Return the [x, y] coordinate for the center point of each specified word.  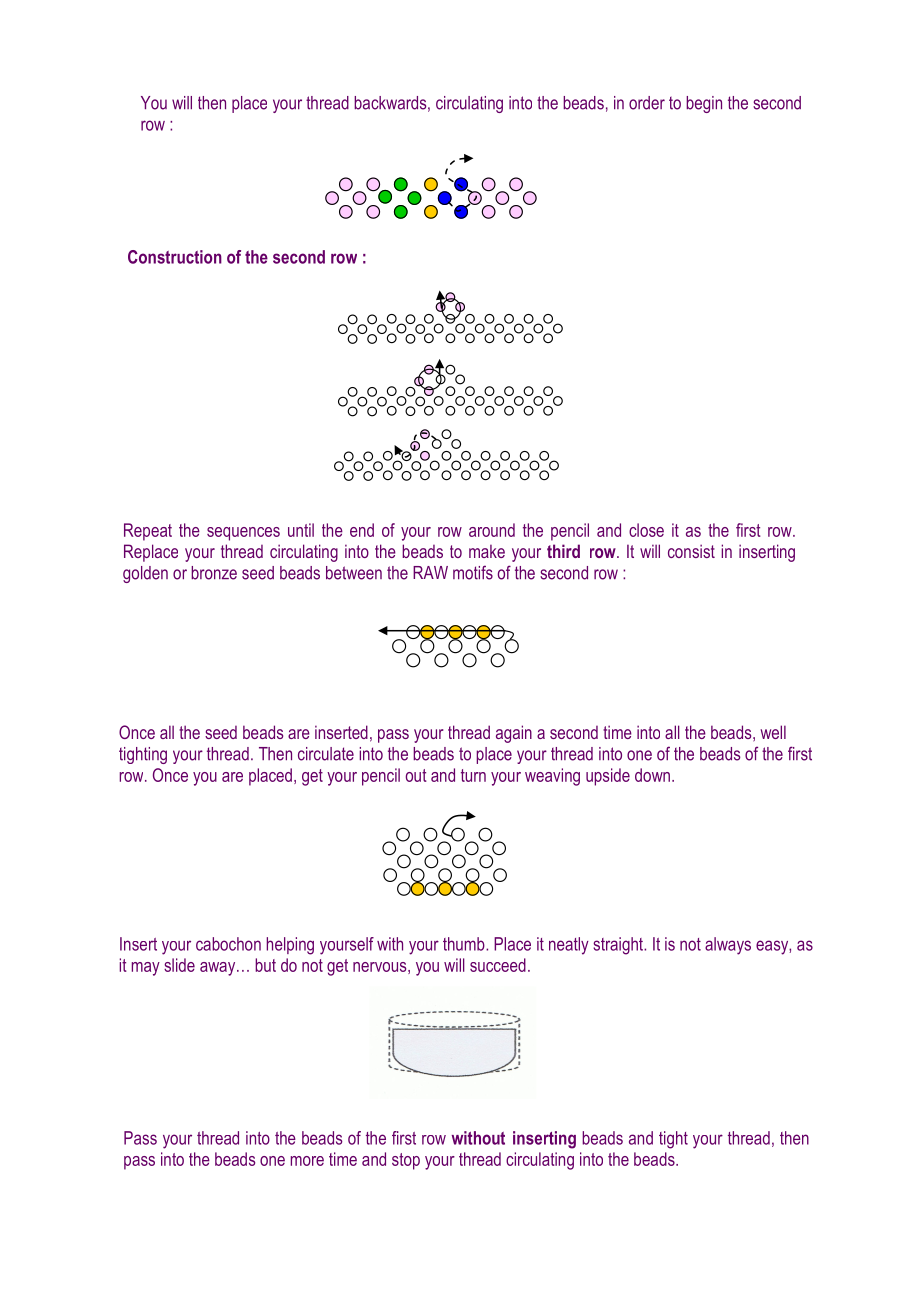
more [307, 1161]
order [647, 103]
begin [704, 104]
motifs [473, 572]
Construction [175, 257]
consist [691, 551]
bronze [214, 573]
